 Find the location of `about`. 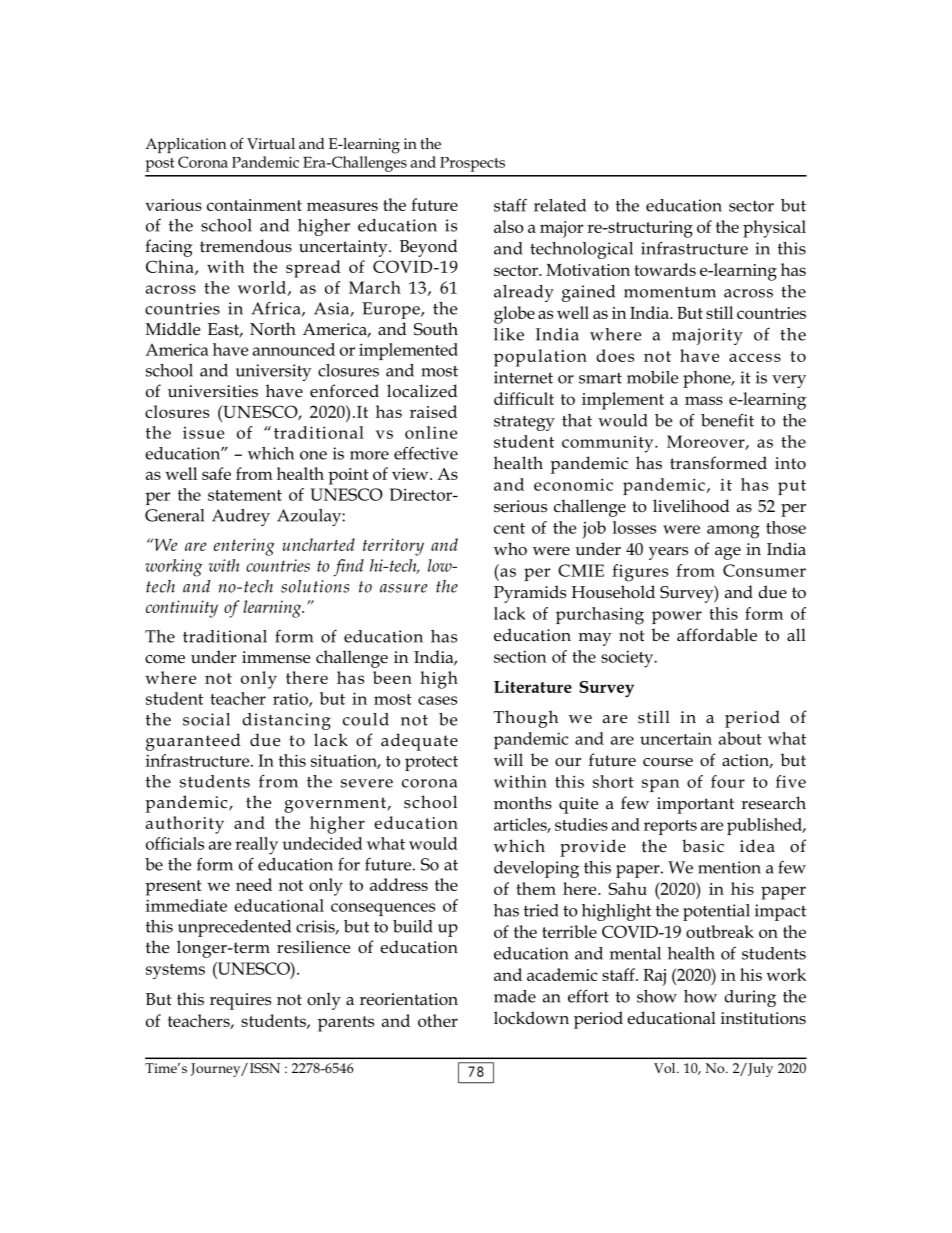

about is located at coordinates (740, 738).
